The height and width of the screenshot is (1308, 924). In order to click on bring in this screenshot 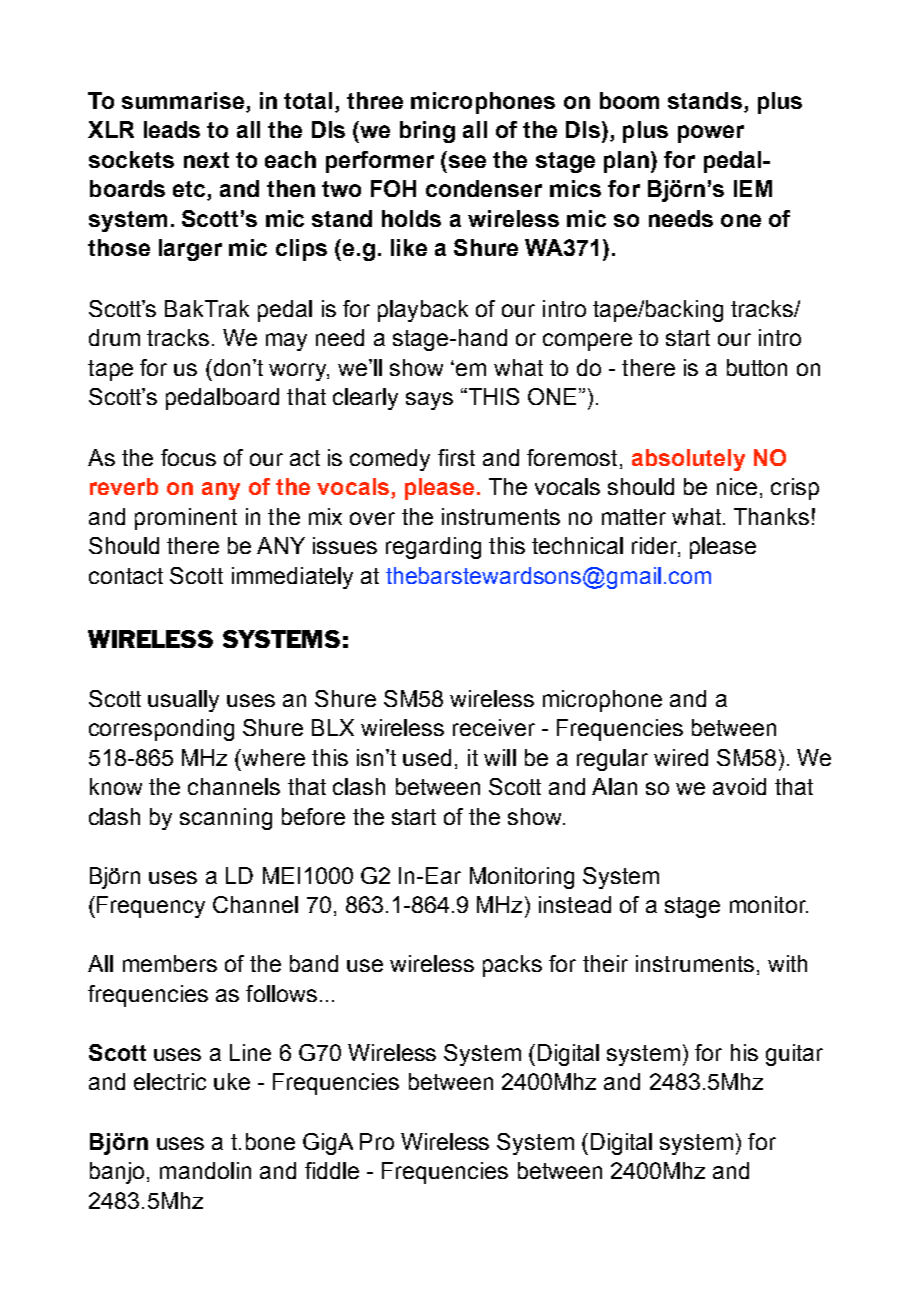, I will do `click(427, 132)`.
